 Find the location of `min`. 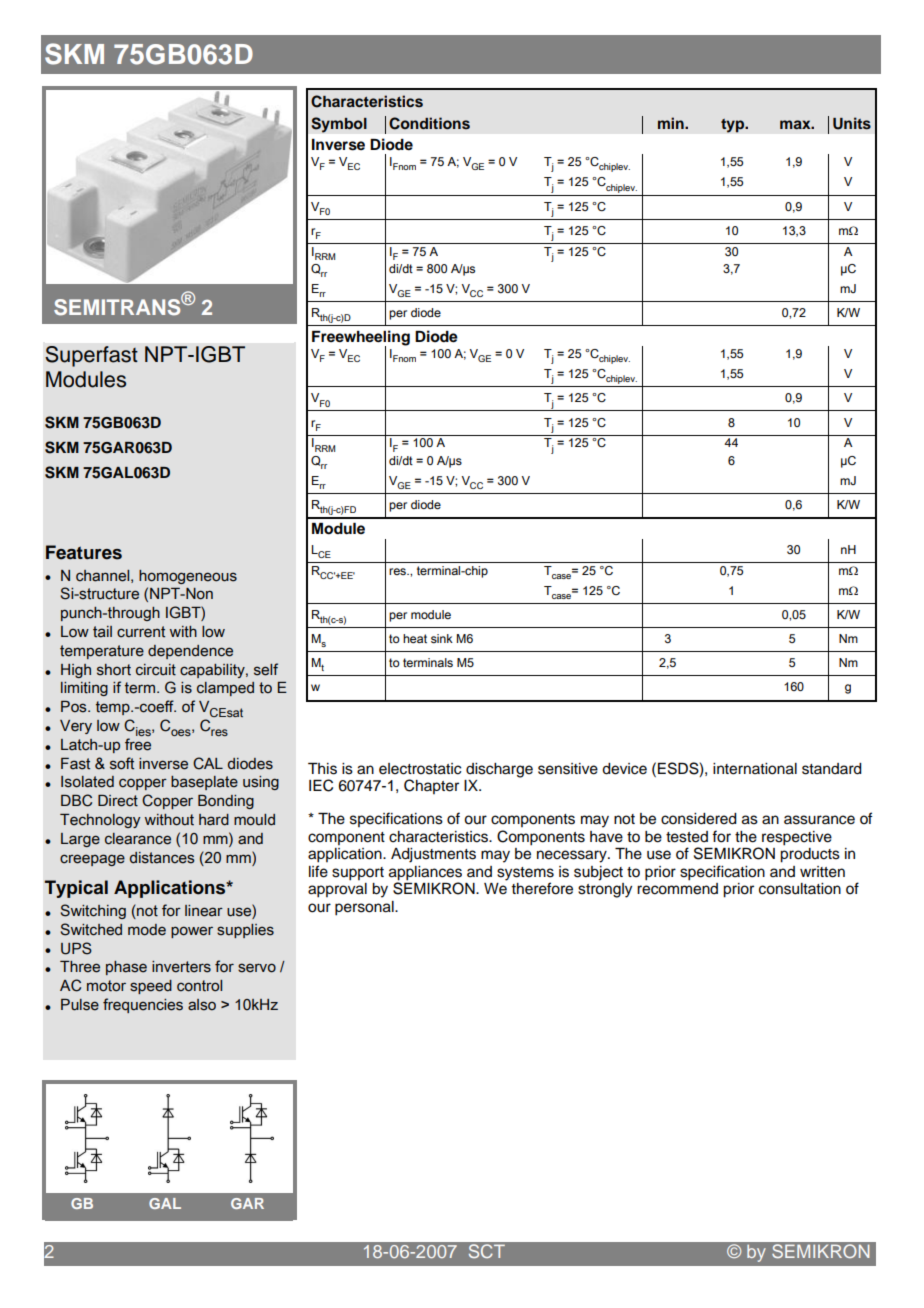

min is located at coordinates (672, 123).
